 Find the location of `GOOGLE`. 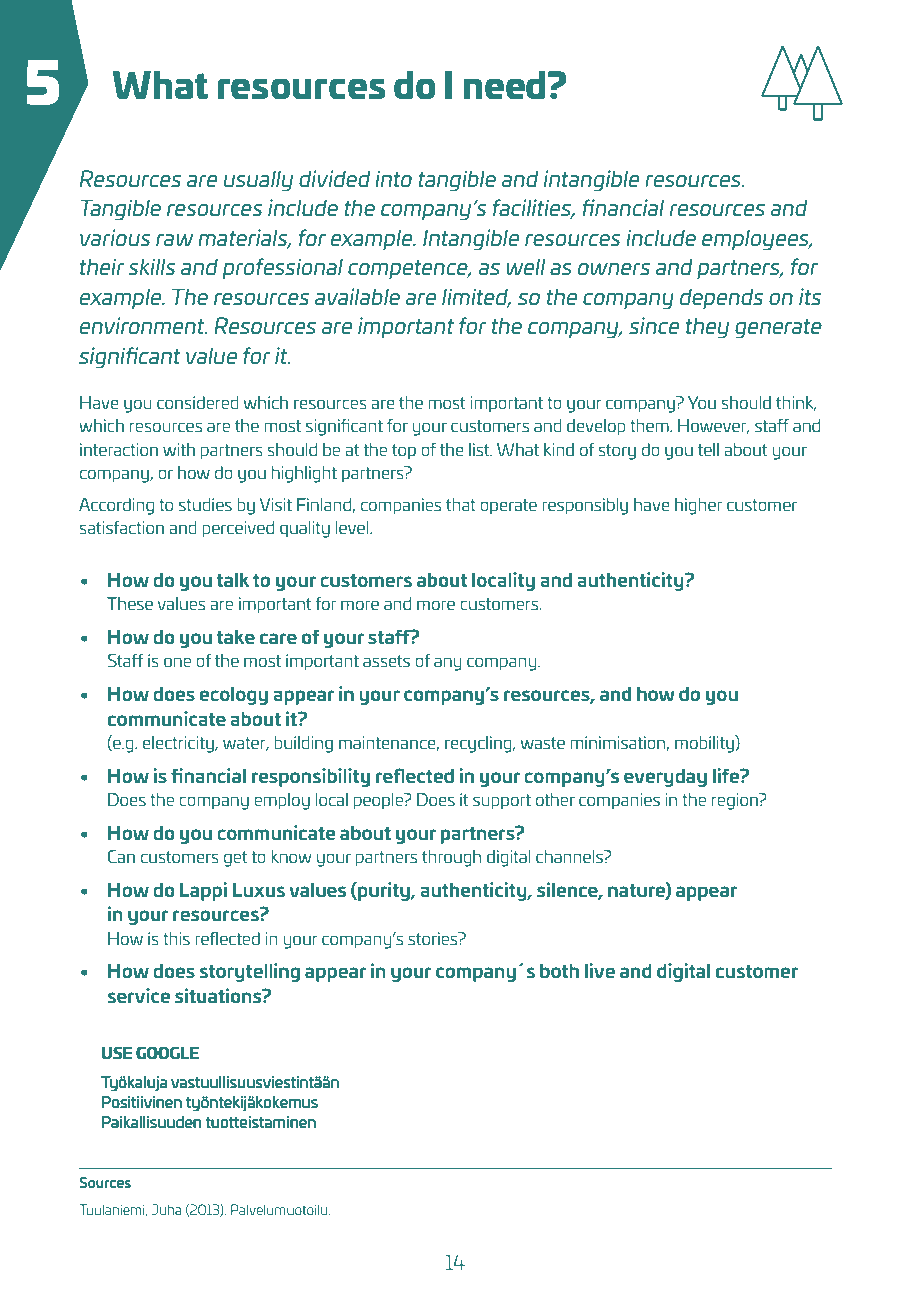

GOOGLE is located at coordinates (167, 1053).
